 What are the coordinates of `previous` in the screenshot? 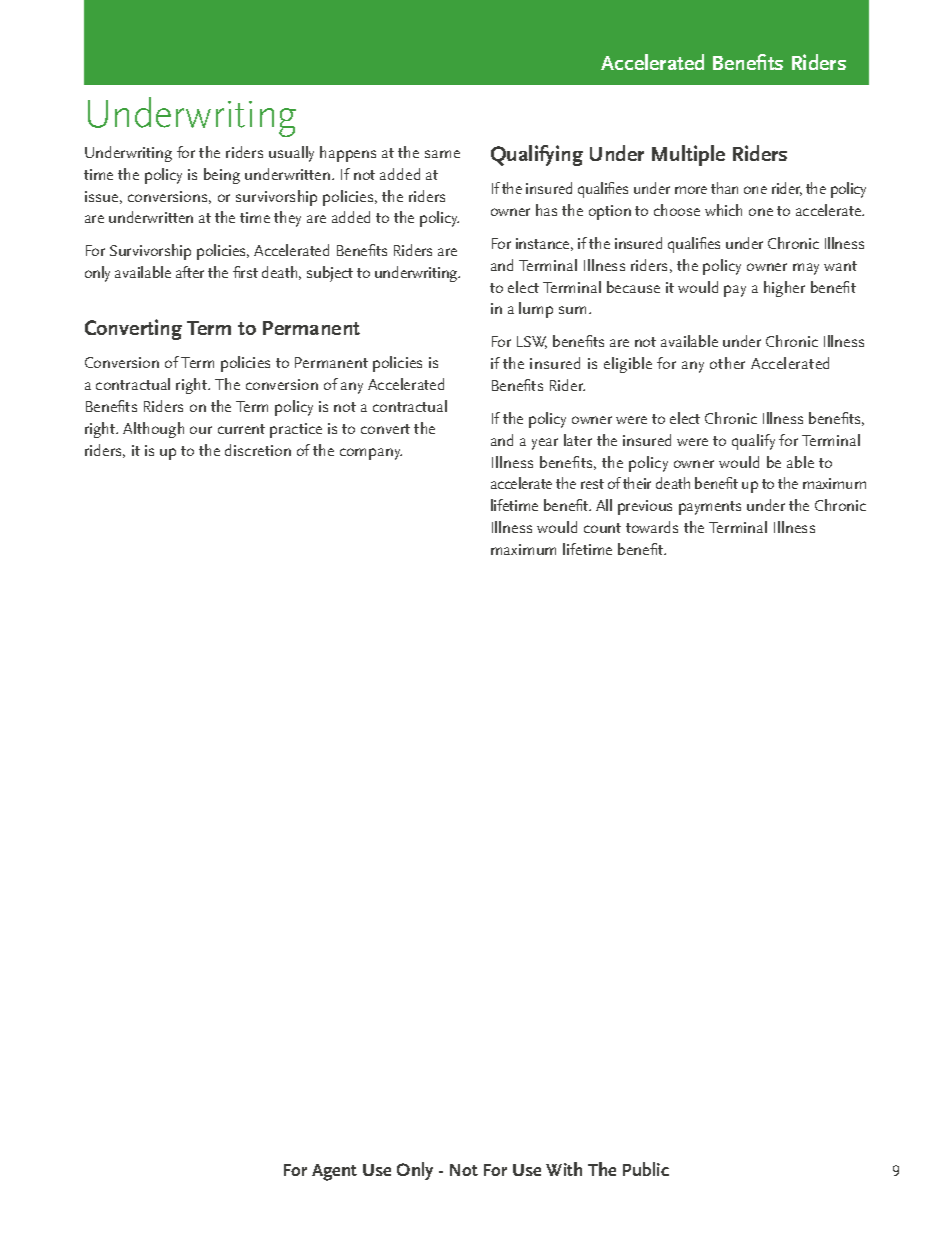 It's located at (645, 507).
